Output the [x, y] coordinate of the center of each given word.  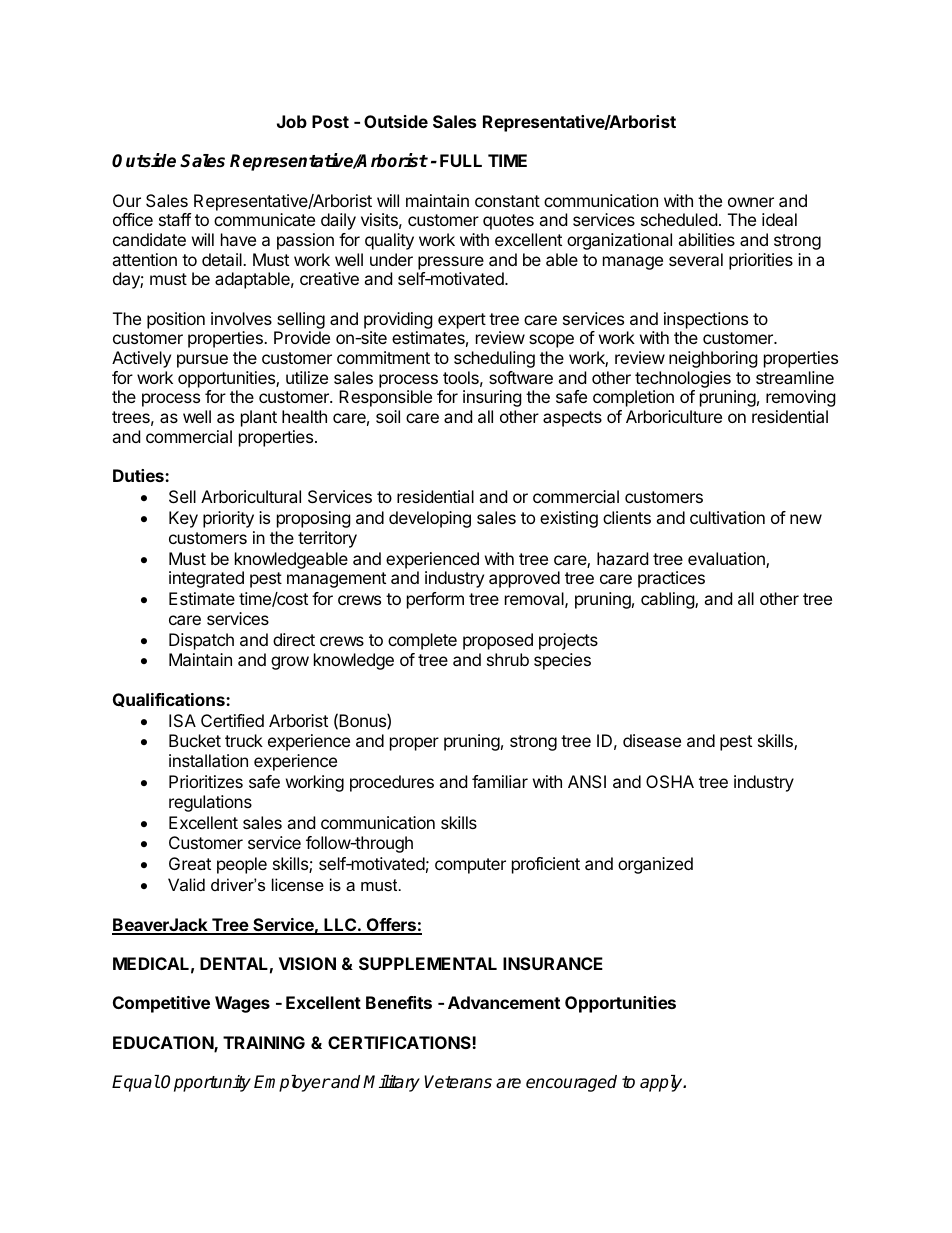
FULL [461, 160]
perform [435, 600]
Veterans [458, 1082]
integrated [206, 579]
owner [751, 202]
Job [292, 121]
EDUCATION [164, 1044]
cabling [668, 600]
